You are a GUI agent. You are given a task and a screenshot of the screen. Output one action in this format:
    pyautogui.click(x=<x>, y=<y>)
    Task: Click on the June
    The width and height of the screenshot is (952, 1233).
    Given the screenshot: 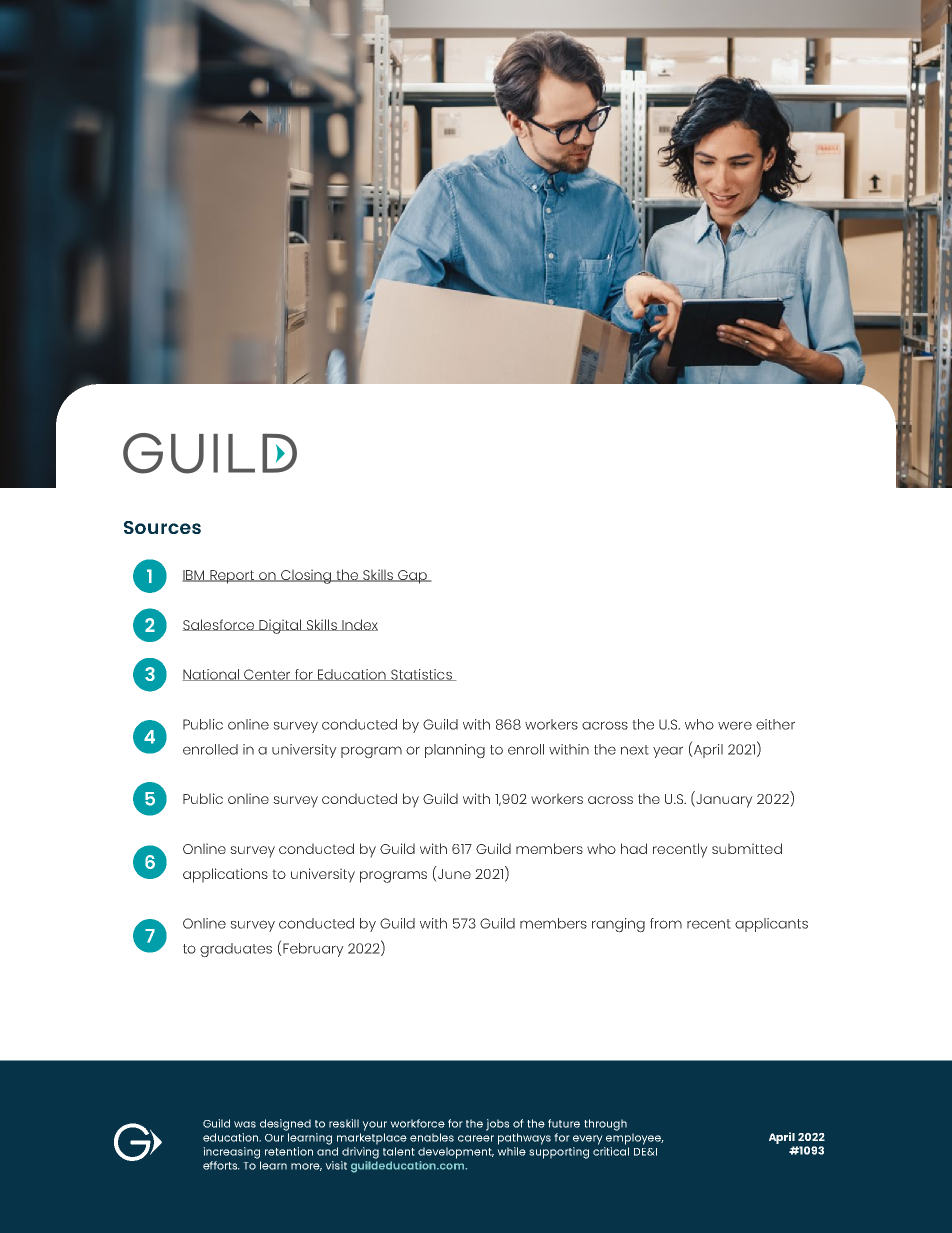 What is the action you would take?
    pyautogui.click(x=454, y=874)
